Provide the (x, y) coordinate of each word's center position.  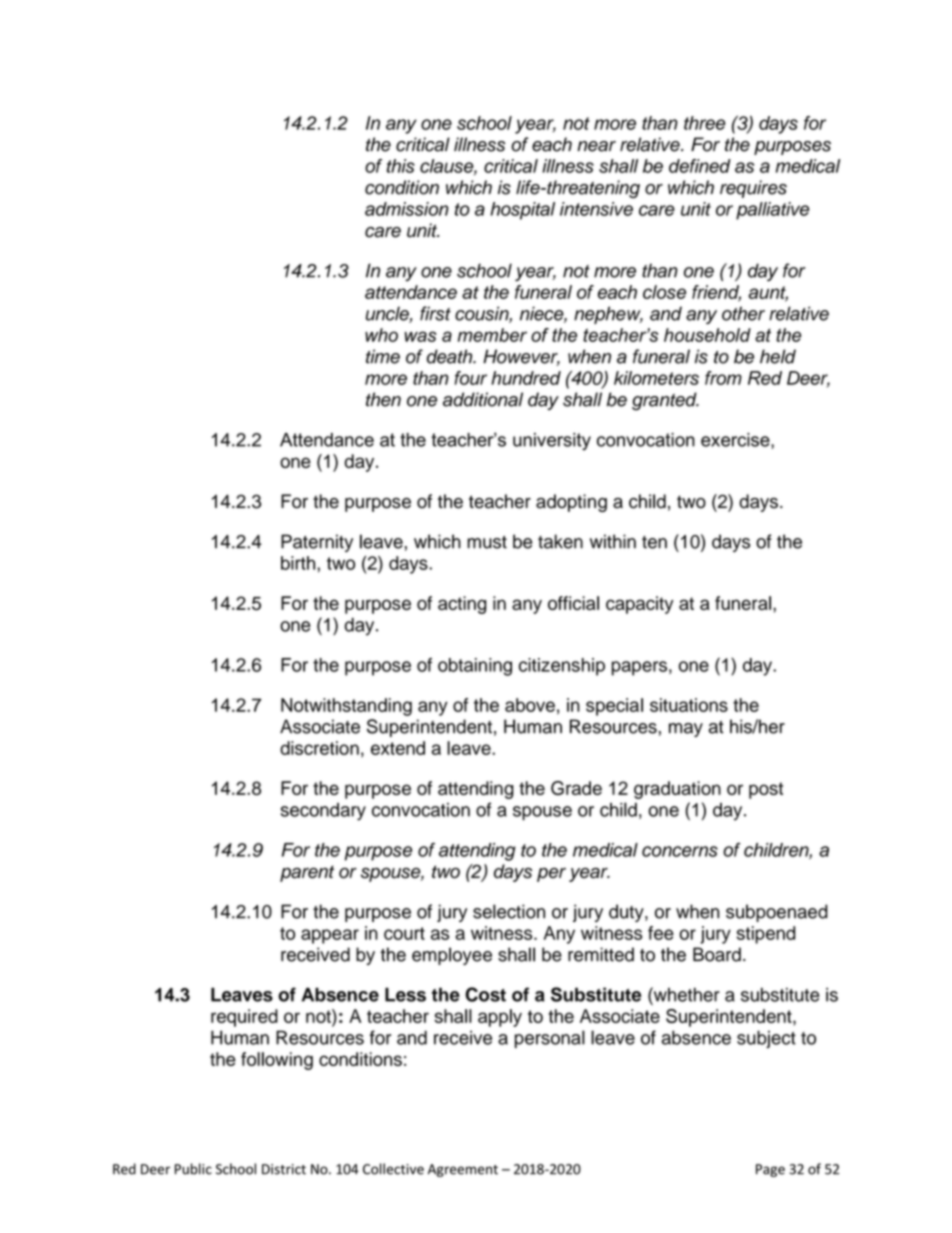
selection (509, 911)
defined (700, 166)
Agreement (463, 1170)
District (284, 1169)
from (723, 378)
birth (299, 563)
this (401, 166)
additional (483, 399)
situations (689, 705)
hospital (522, 211)
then (383, 399)
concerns (680, 851)
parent (307, 874)
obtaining (475, 667)
